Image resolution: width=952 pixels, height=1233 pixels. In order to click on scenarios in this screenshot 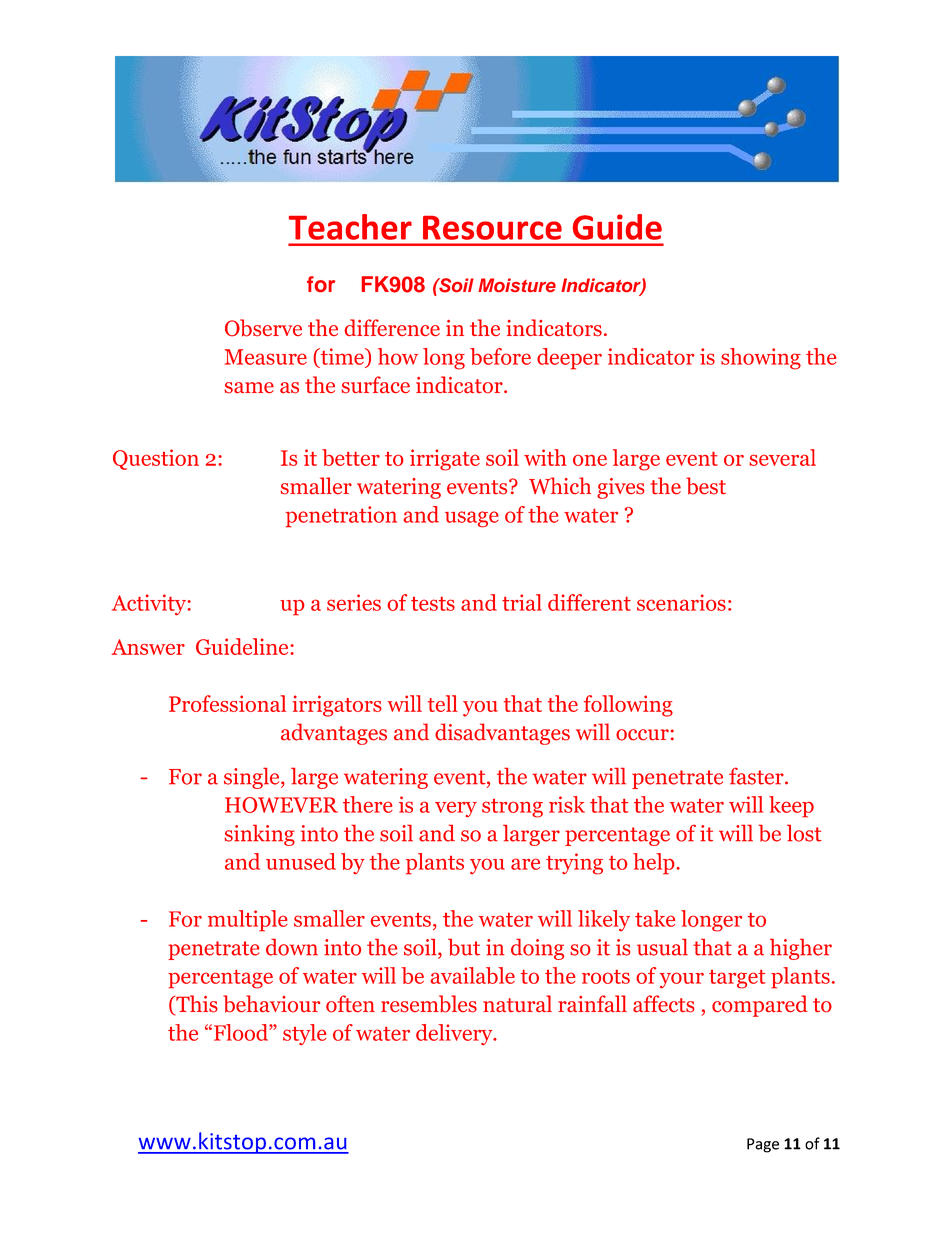, I will do `click(681, 602)`.
